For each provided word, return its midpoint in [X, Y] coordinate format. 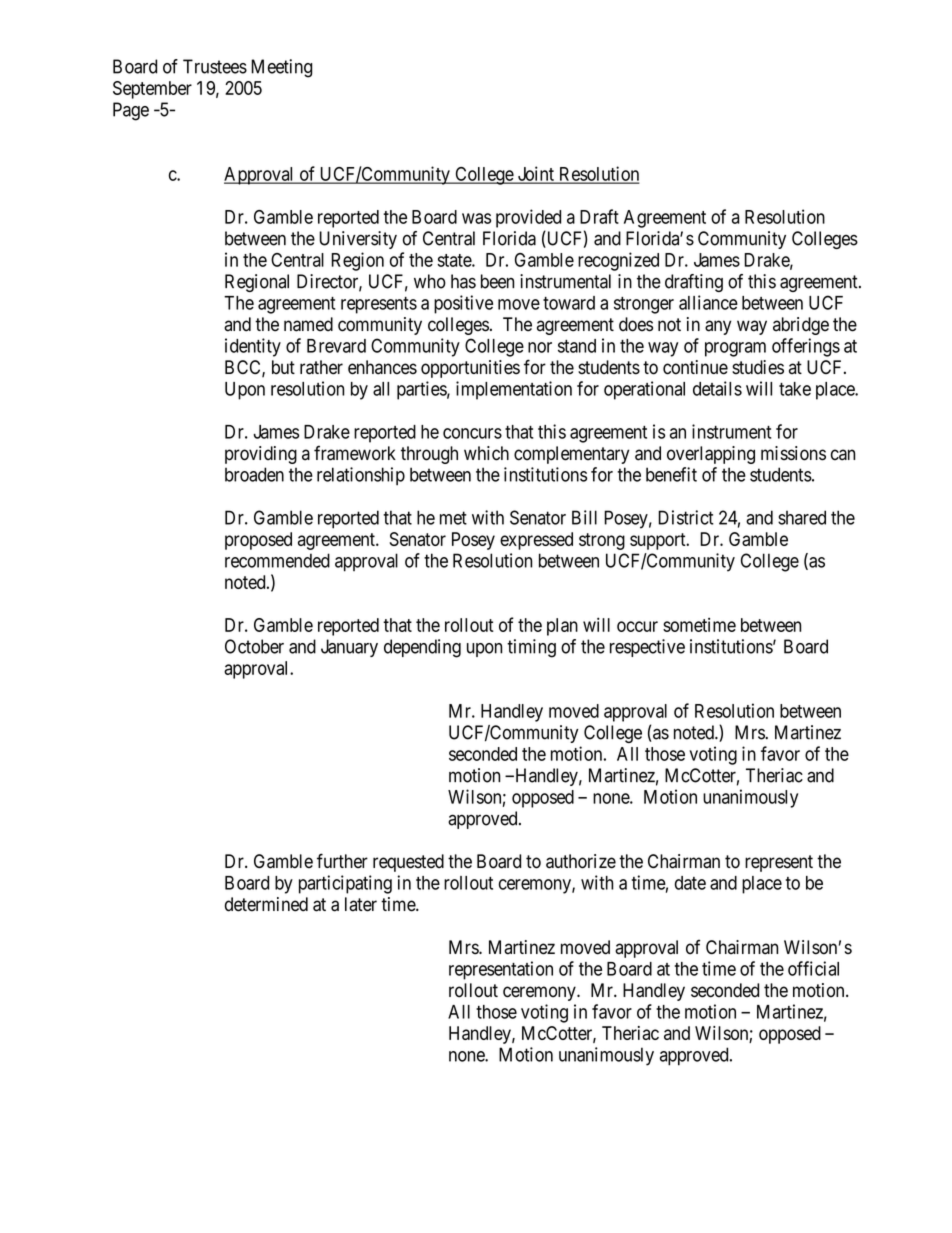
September [152, 90]
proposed [258, 541]
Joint [535, 174]
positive [463, 304]
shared [802, 517]
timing [531, 648]
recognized [618, 261]
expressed [536, 541]
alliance [708, 302]
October [254, 646]
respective [647, 648]
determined [266, 904]
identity [253, 347]
